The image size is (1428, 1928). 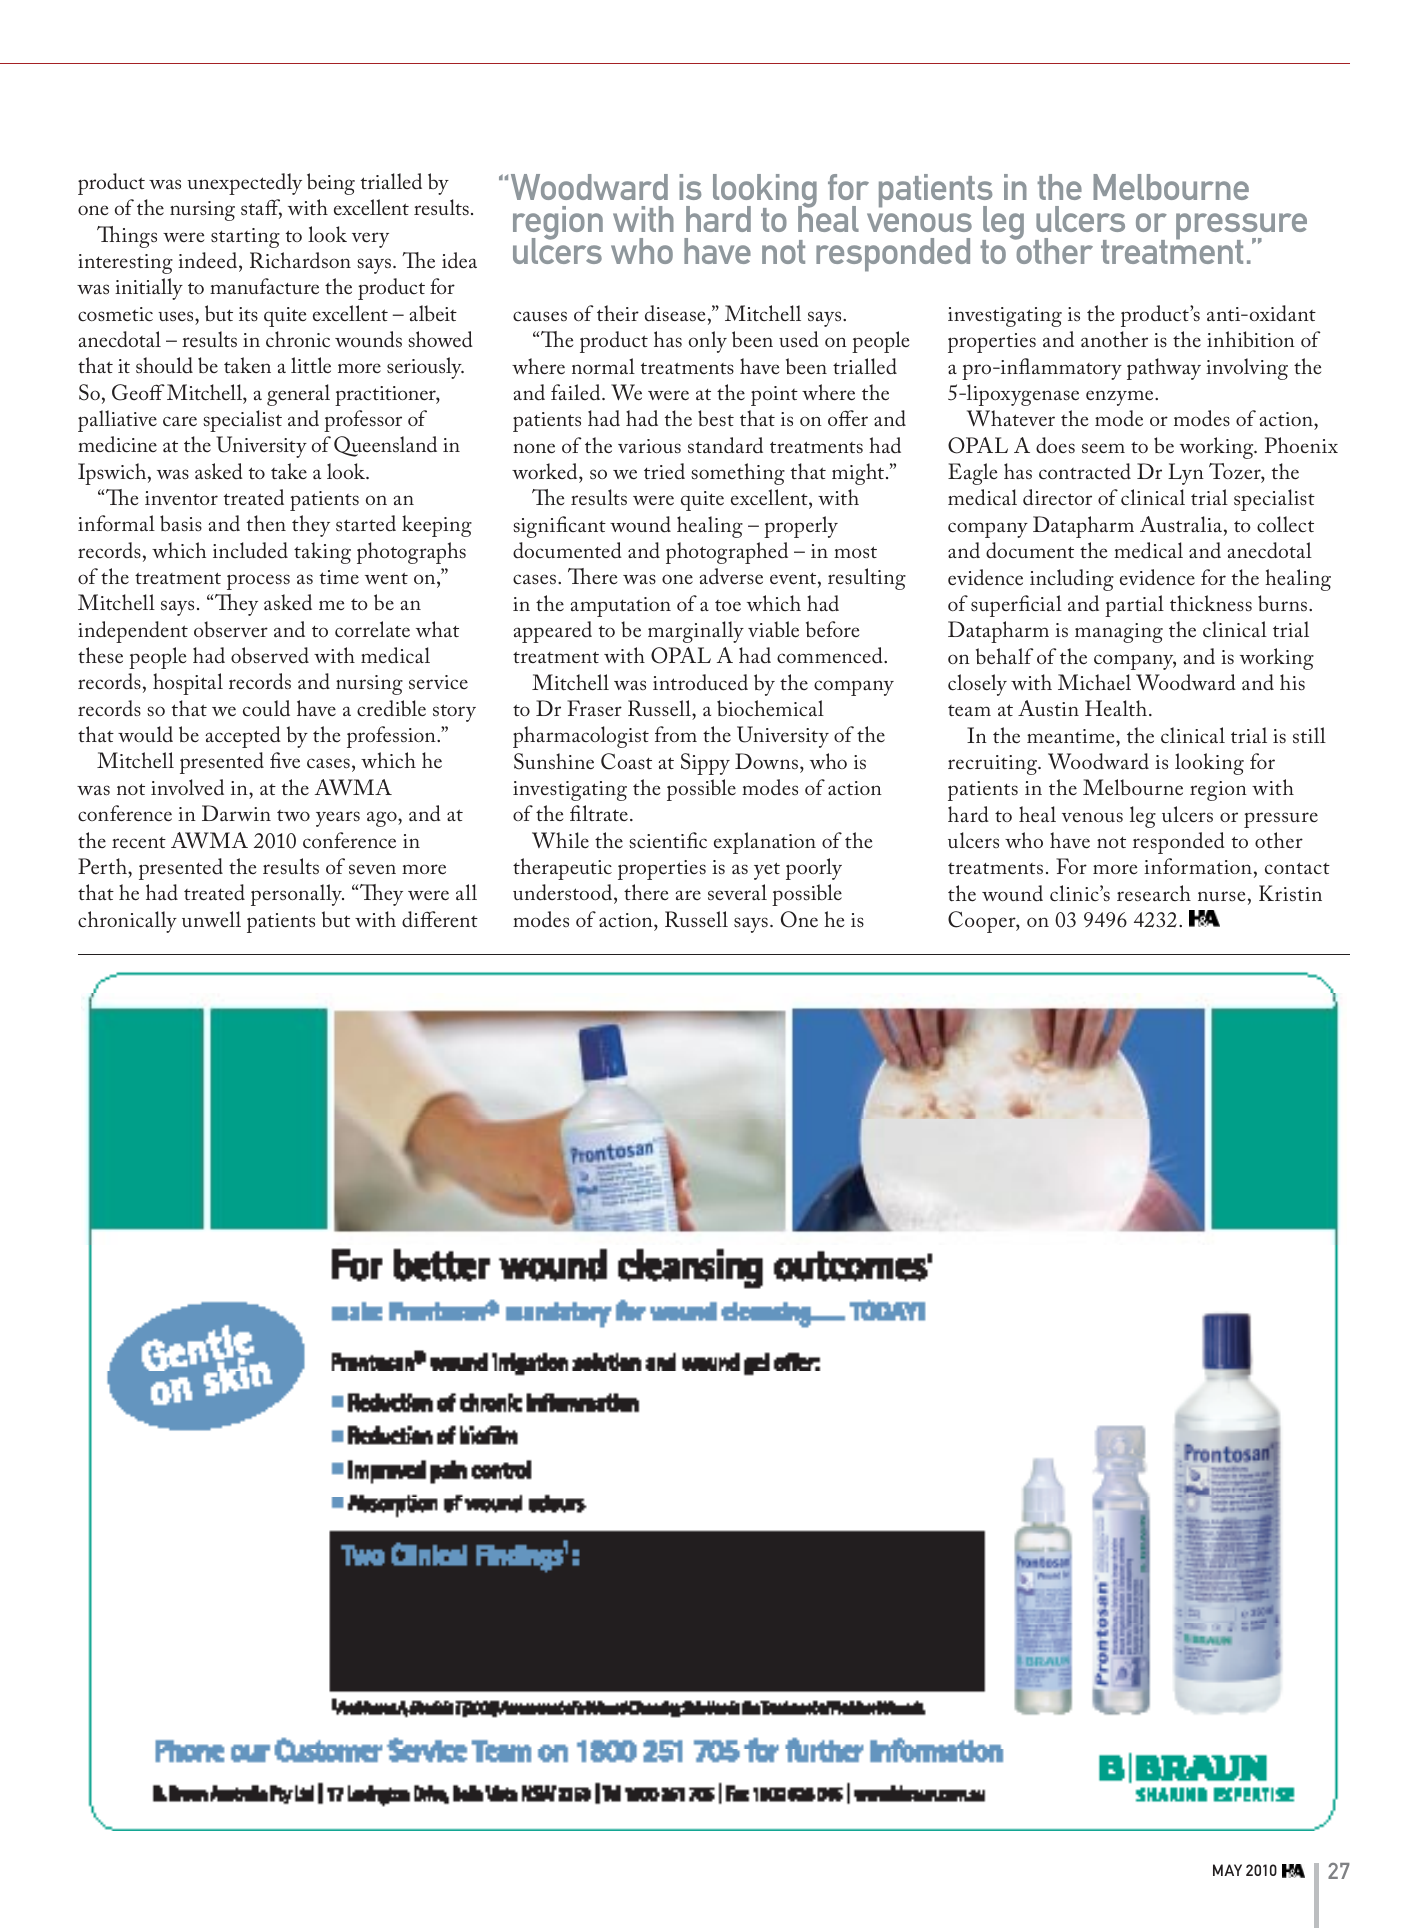 I want to click on inhibition, so click(x=1251, y=339).
